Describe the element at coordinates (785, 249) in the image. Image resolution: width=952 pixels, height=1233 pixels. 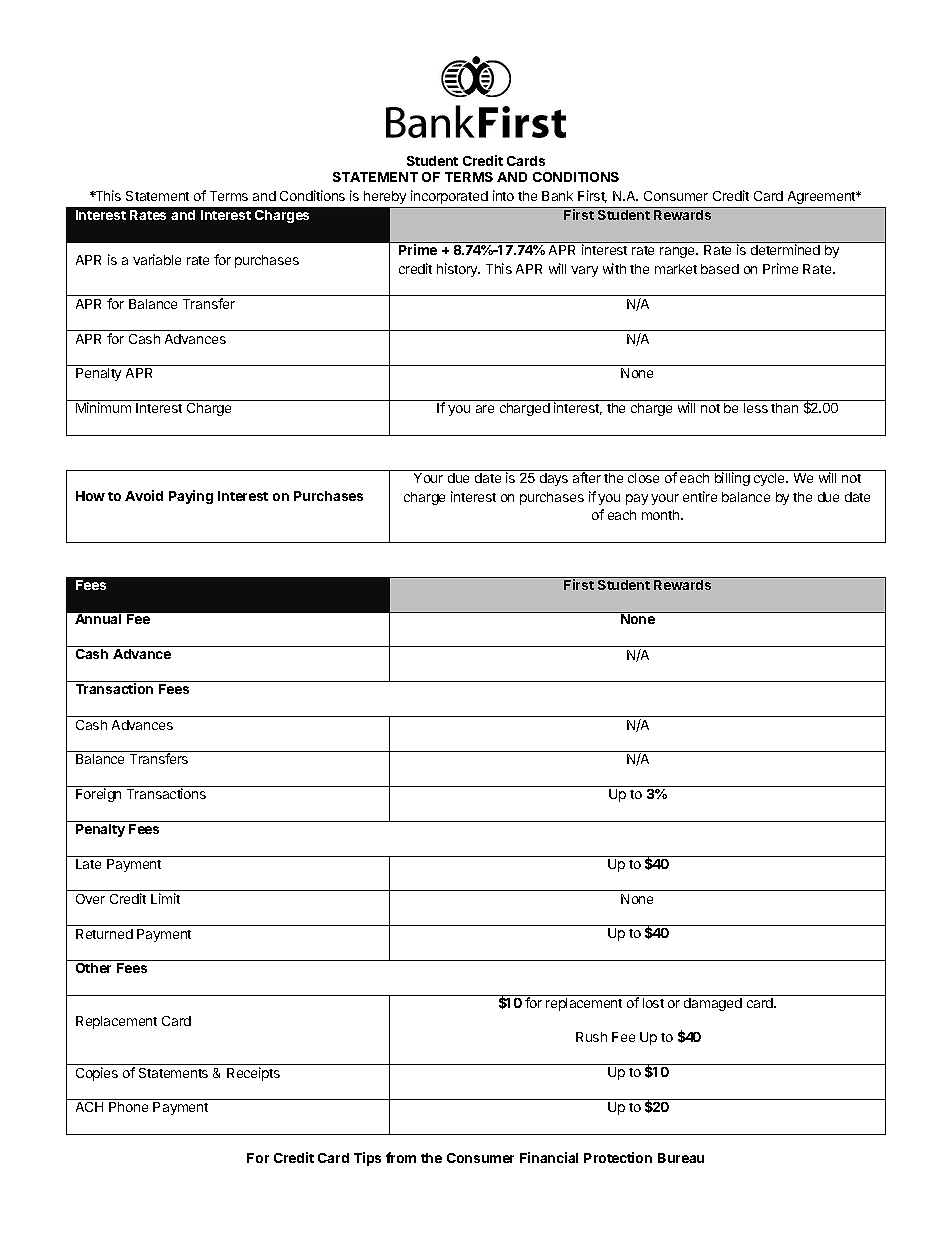
I see `determined` at that location.
